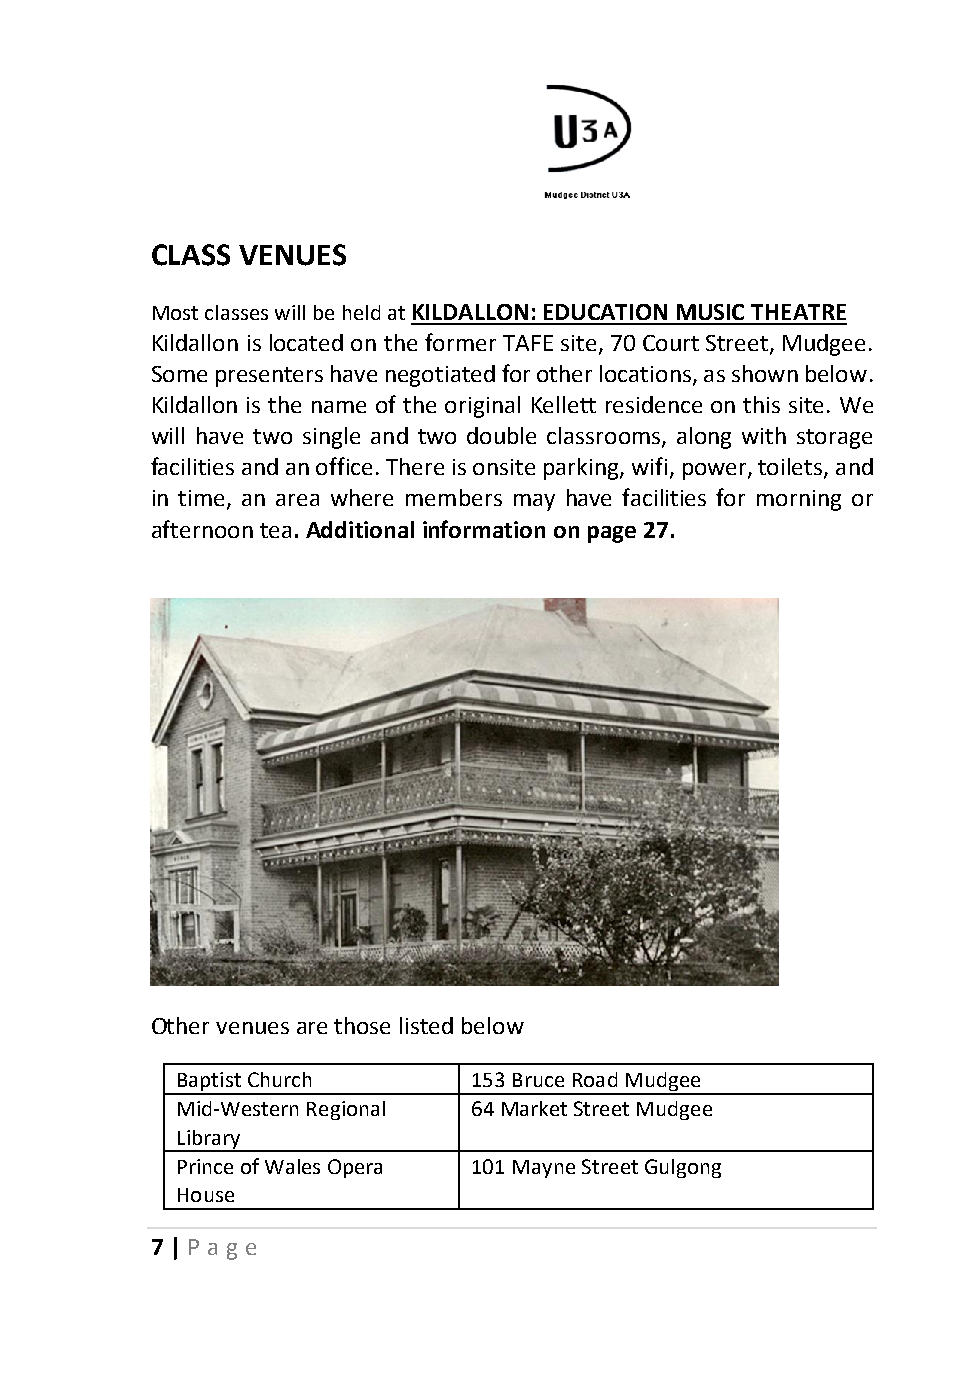 This image has height=1375, width=972. What do you see at coordinates (306, 342) in the image?
I see `located` at bounding box center [306, 342].
